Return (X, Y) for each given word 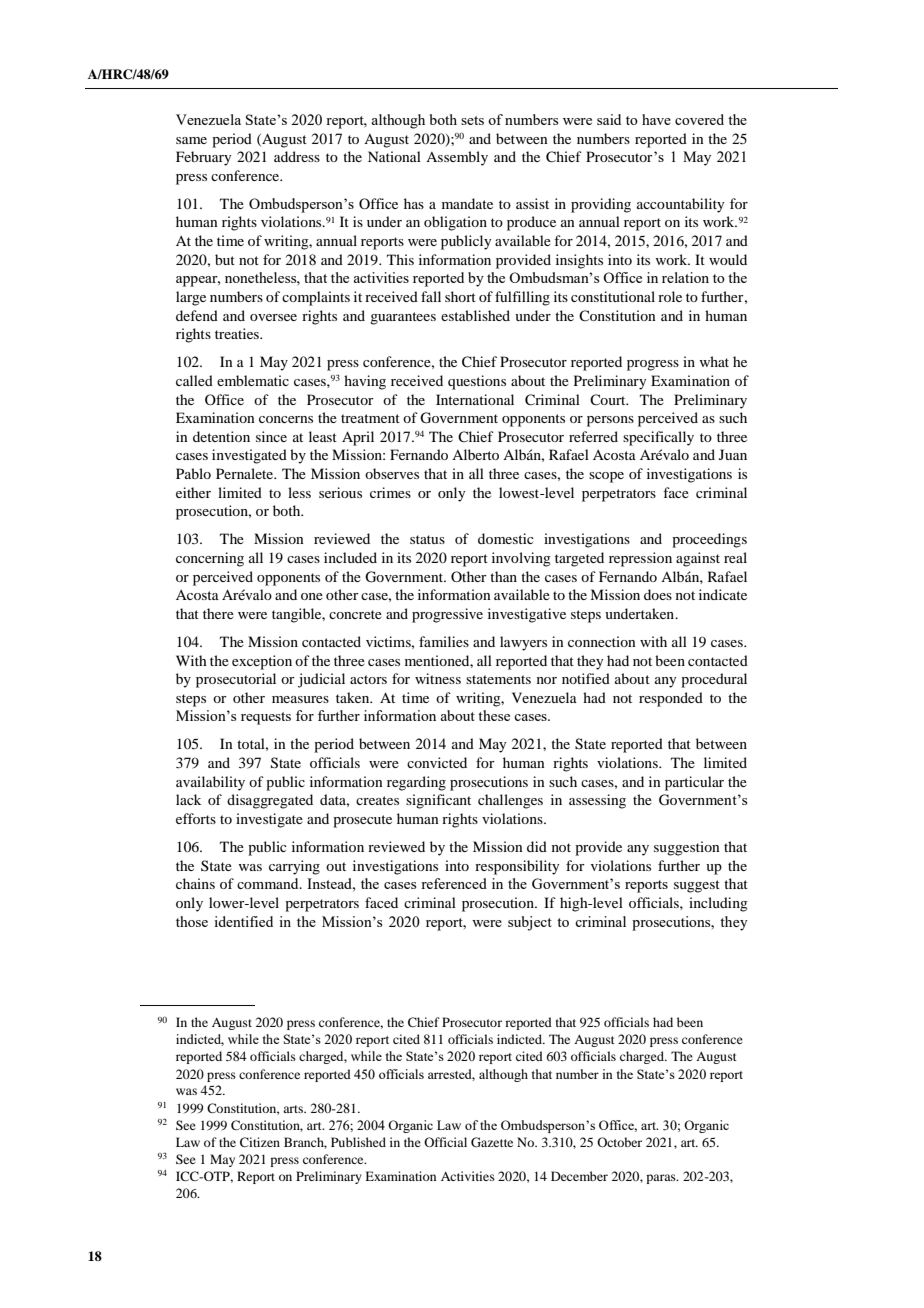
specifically (658, 438)
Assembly (457, 158)
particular (694, 783)
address (297, 156)
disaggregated (270, 801)
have (656, 119)
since (271, 436)
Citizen (260, 1142)
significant (438, 801)
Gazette (492, 1142)
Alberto (475, 454)
